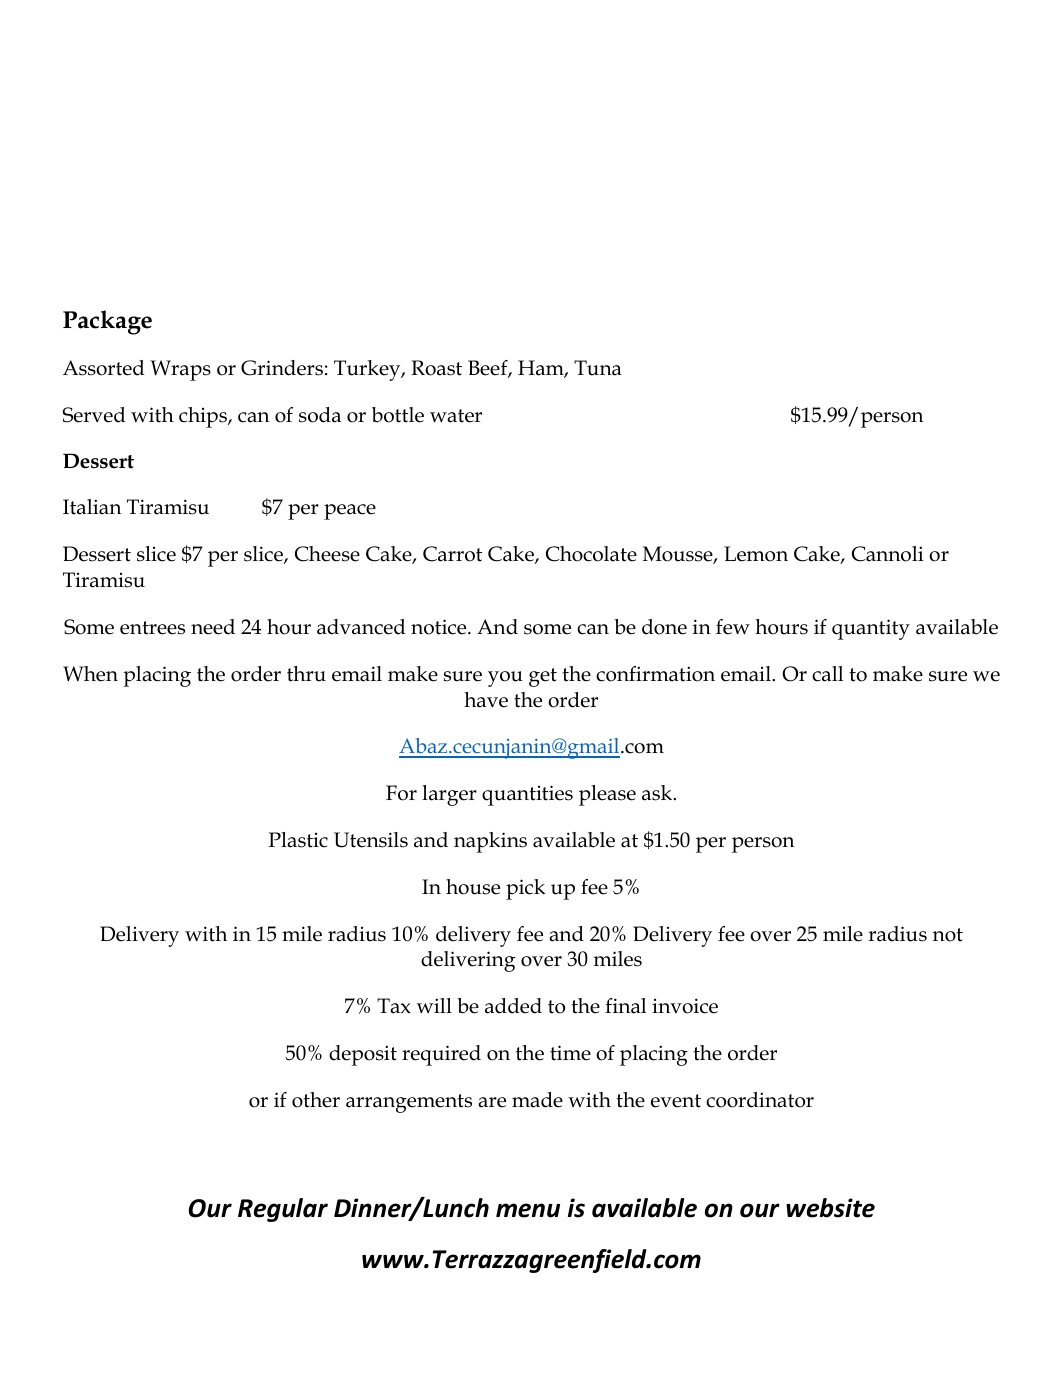  What do you see at coordinates (685, 1006) in the image?
I see `invoice` at bounding box center [685, 1006].
